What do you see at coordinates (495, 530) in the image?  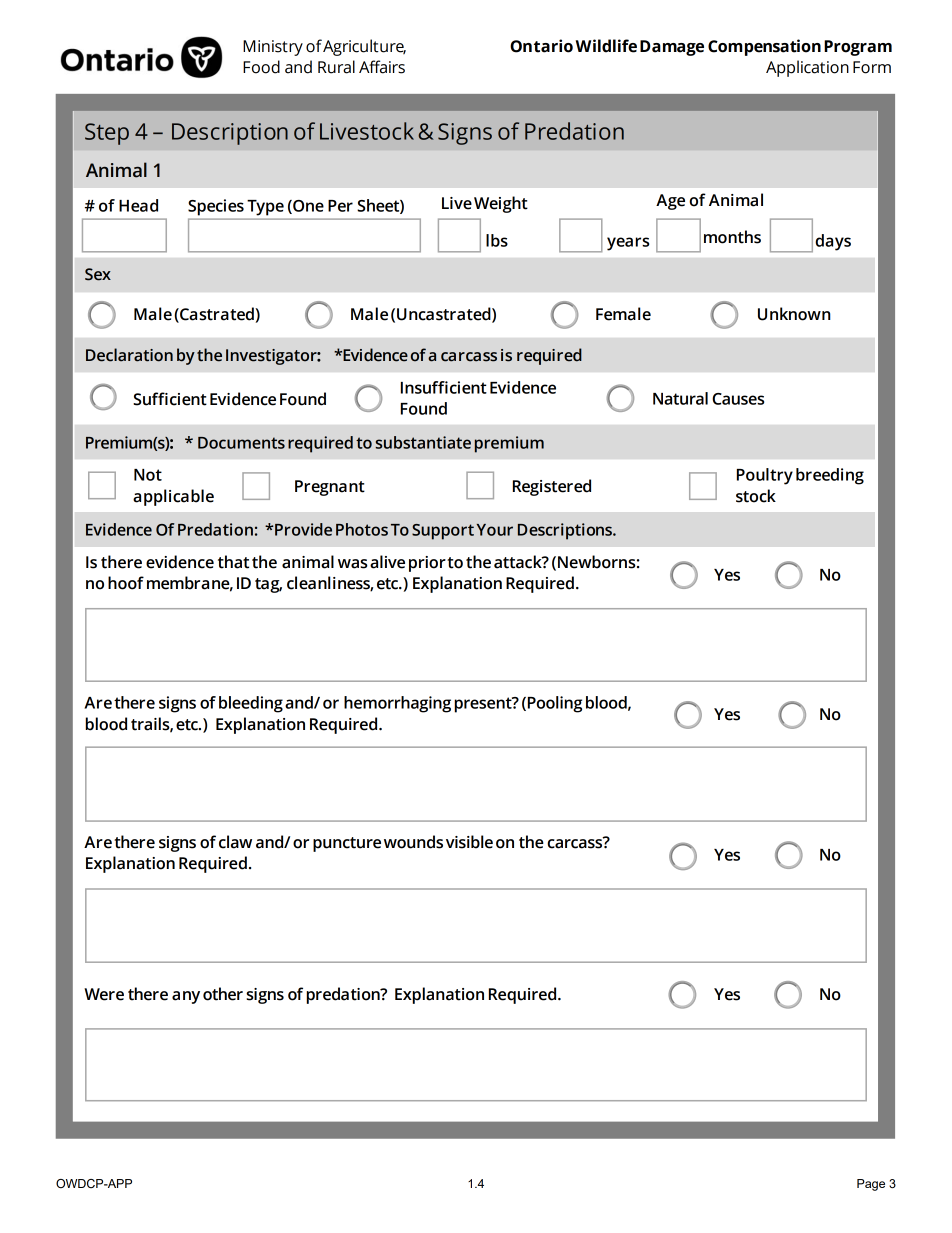 I see `Your` at bounding box center [495, 530].
